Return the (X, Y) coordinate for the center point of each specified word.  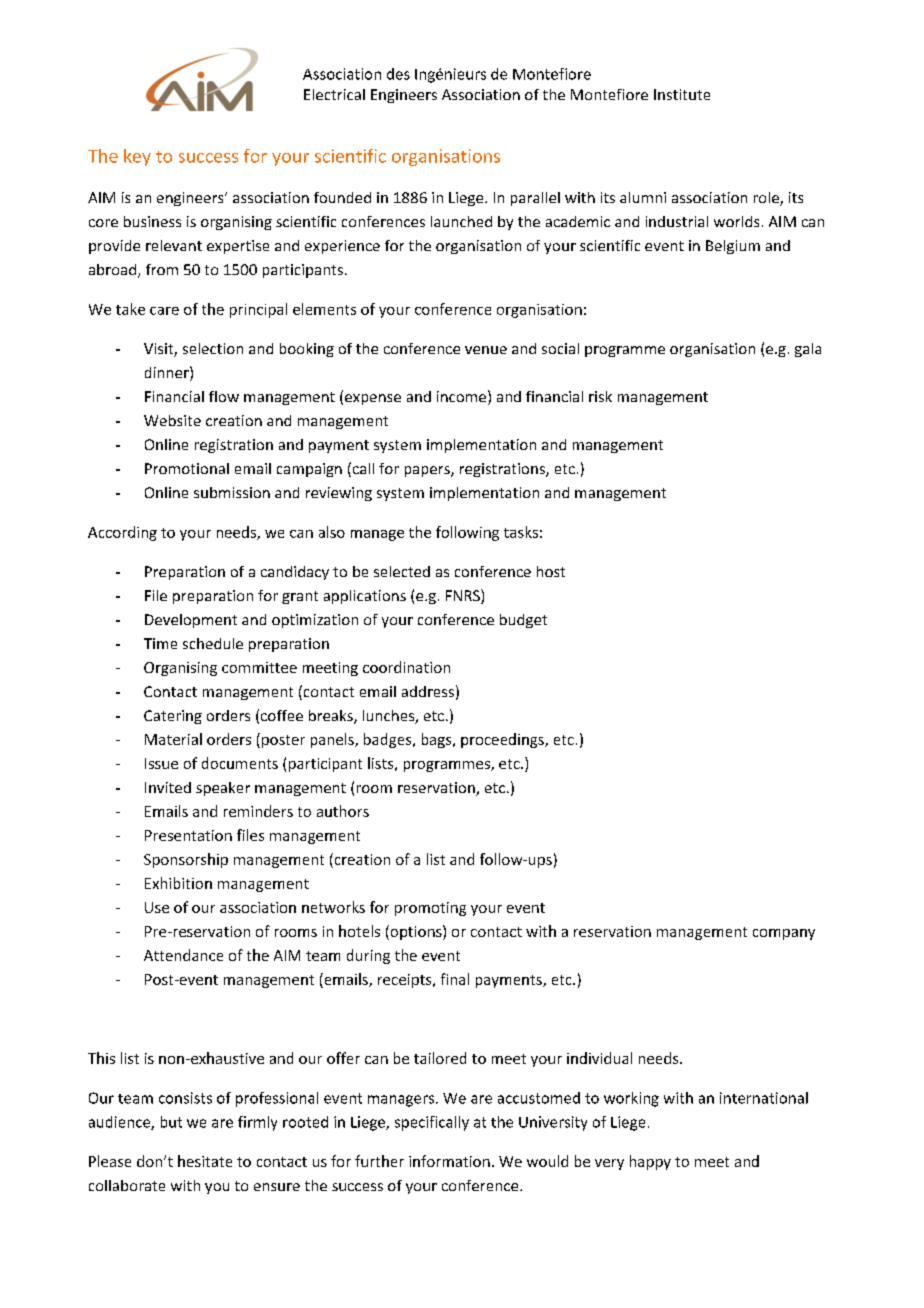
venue (486, 350)
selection (213, 348)
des (398, 74)
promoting (430, 909)
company (784, 934)
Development (191, 621)
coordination (406, 667)
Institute (682, 94)
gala (808, 350)
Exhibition (178, 883)
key (137, 157)
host (551, 571)
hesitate (205, 1161)
